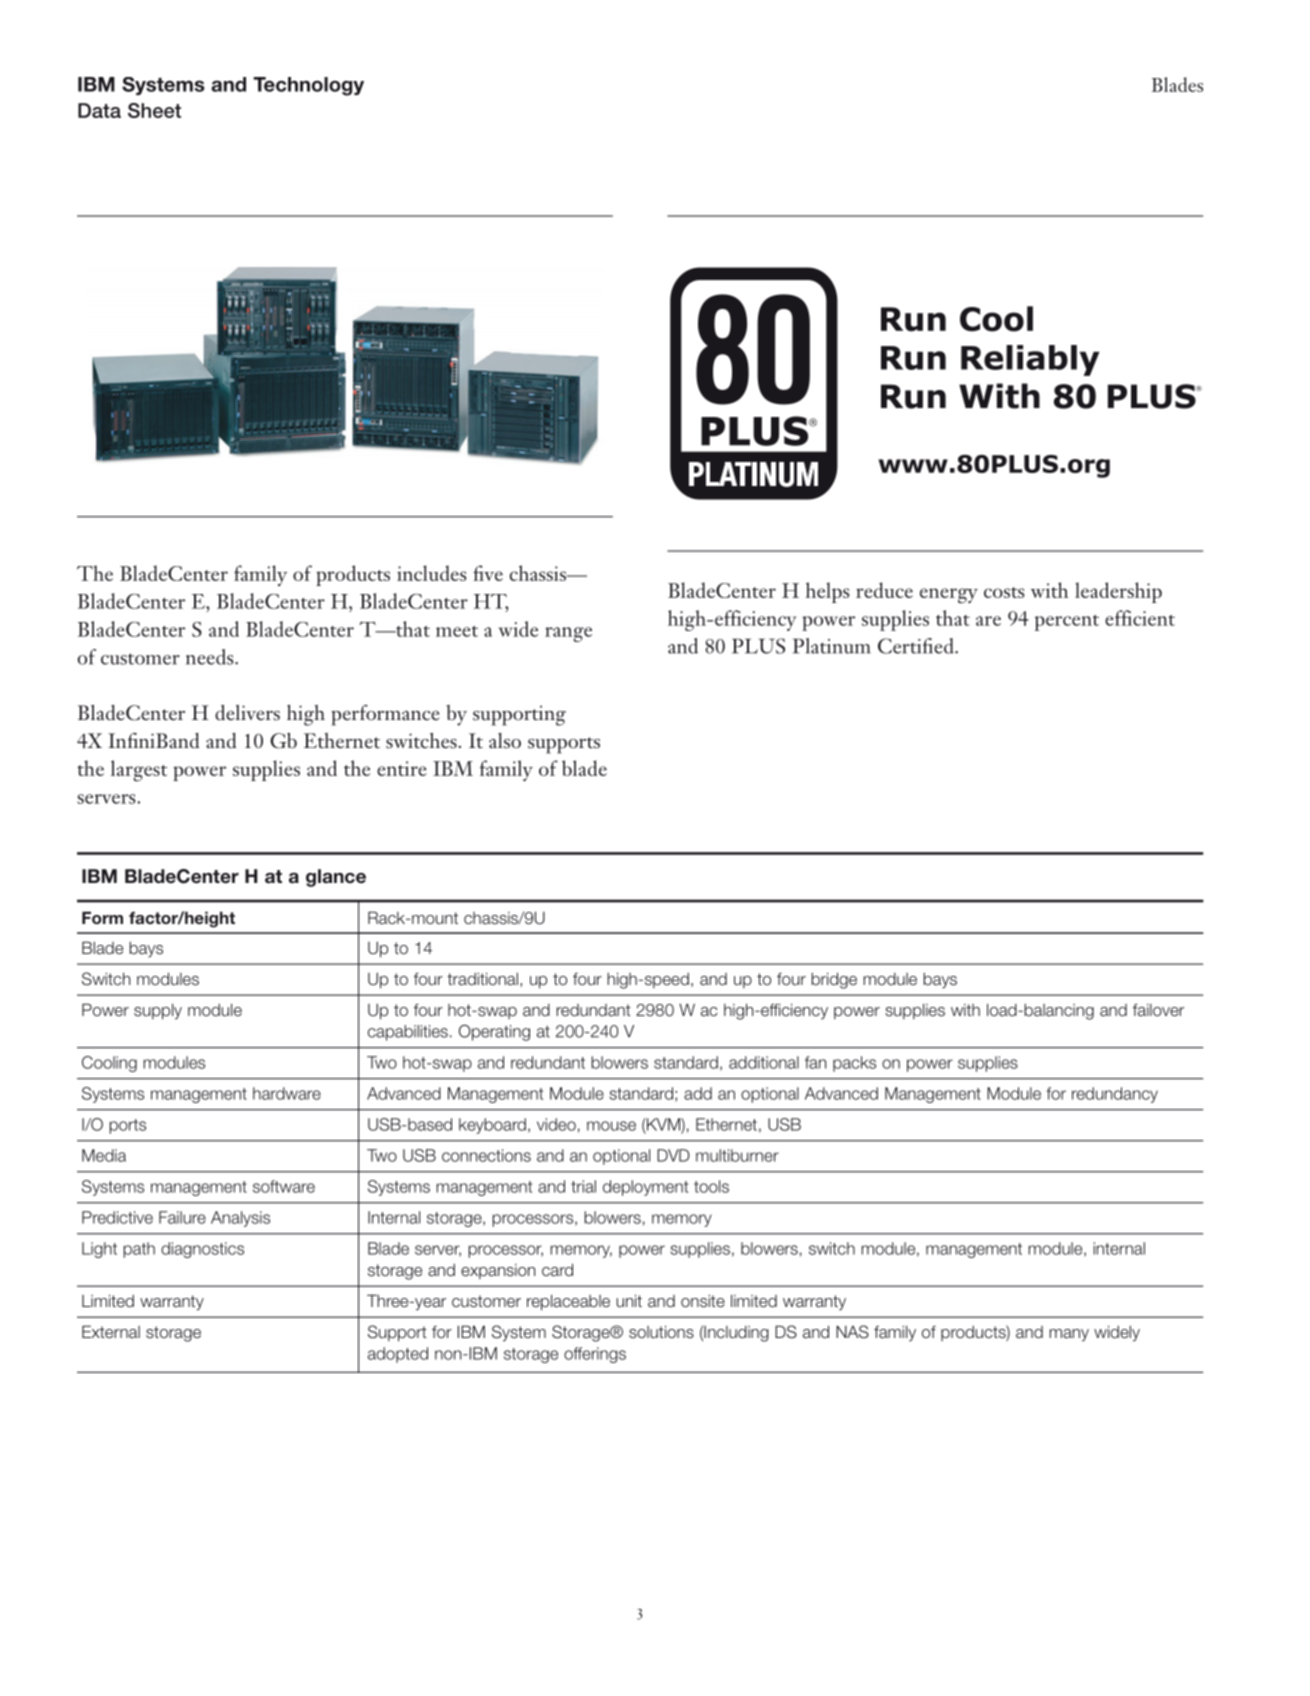 The width and height of the document is (1310, 1696). Describe the element at coordinates (247, 713) in the document. I see `delivers` at that location.
